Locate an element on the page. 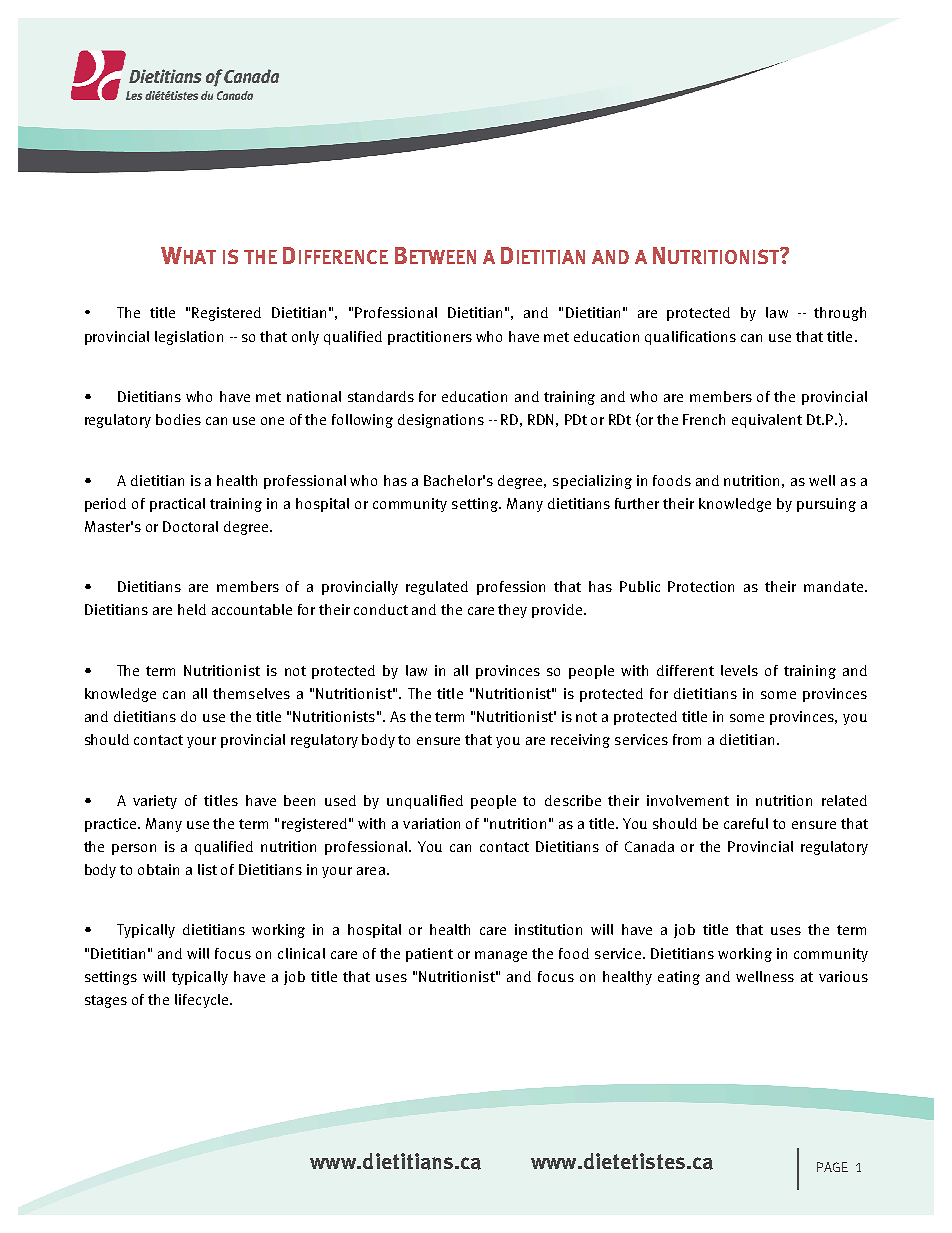  manage is located at coordinates (501, 956).
